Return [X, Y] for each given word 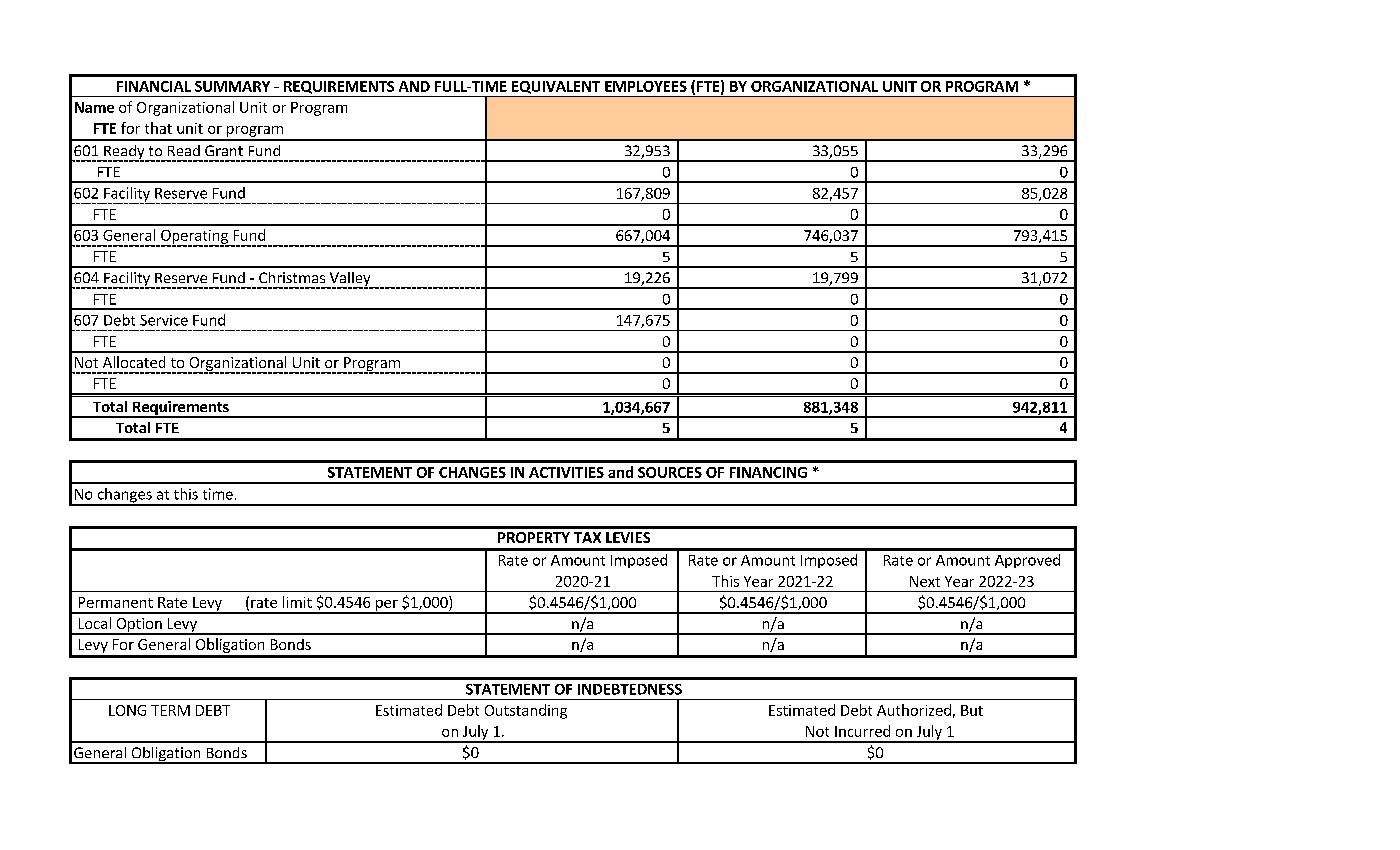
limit [297, 602]
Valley [350, 280]
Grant [224, 150]
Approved [1027, 561]
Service [164, 320]
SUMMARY [232, 86]
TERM [170, 710]
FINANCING [768, 472]
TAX [587, 537]
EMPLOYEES [646, 86]
